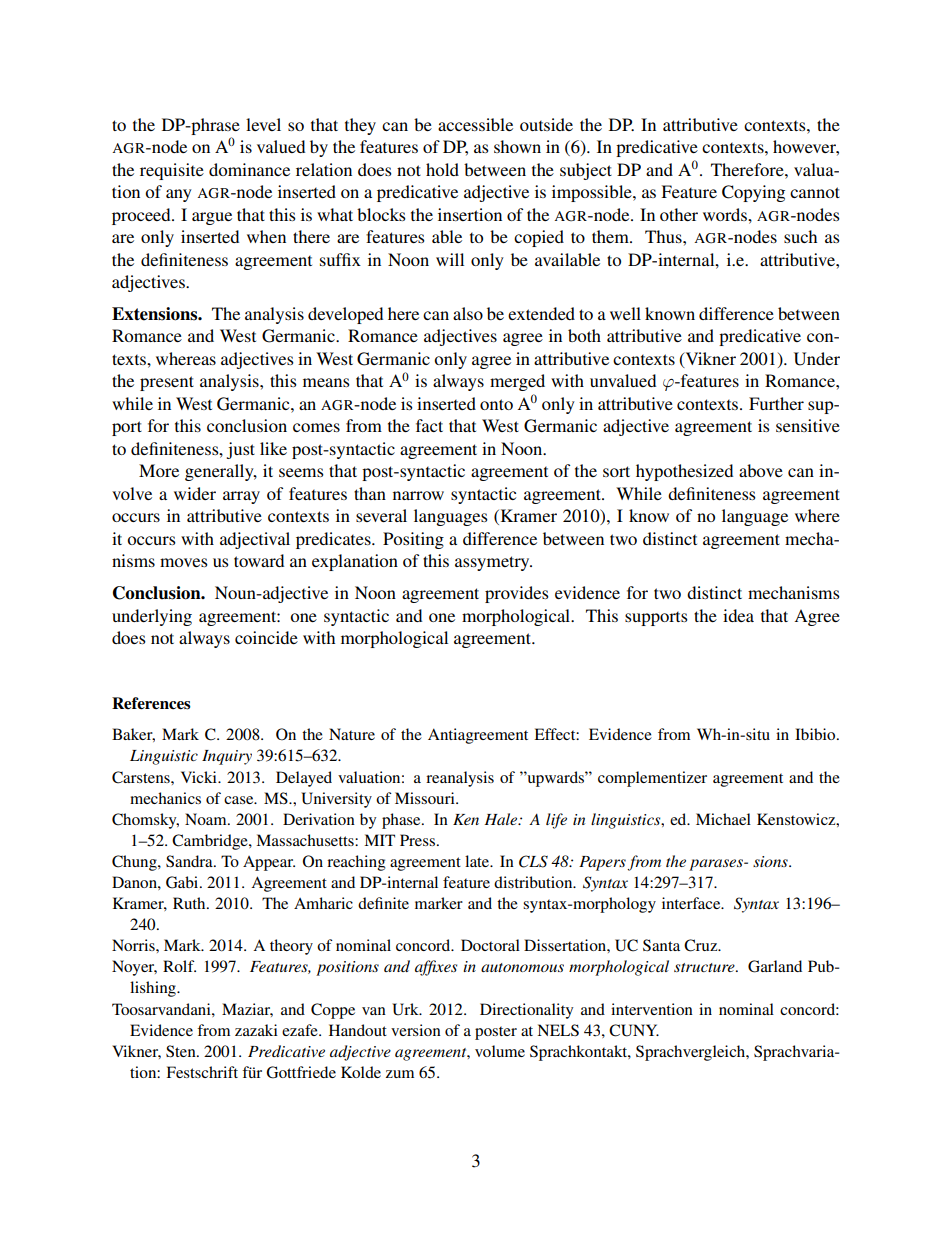 The image size is (952, 1233). I want to click on late, so click(478, 861).
